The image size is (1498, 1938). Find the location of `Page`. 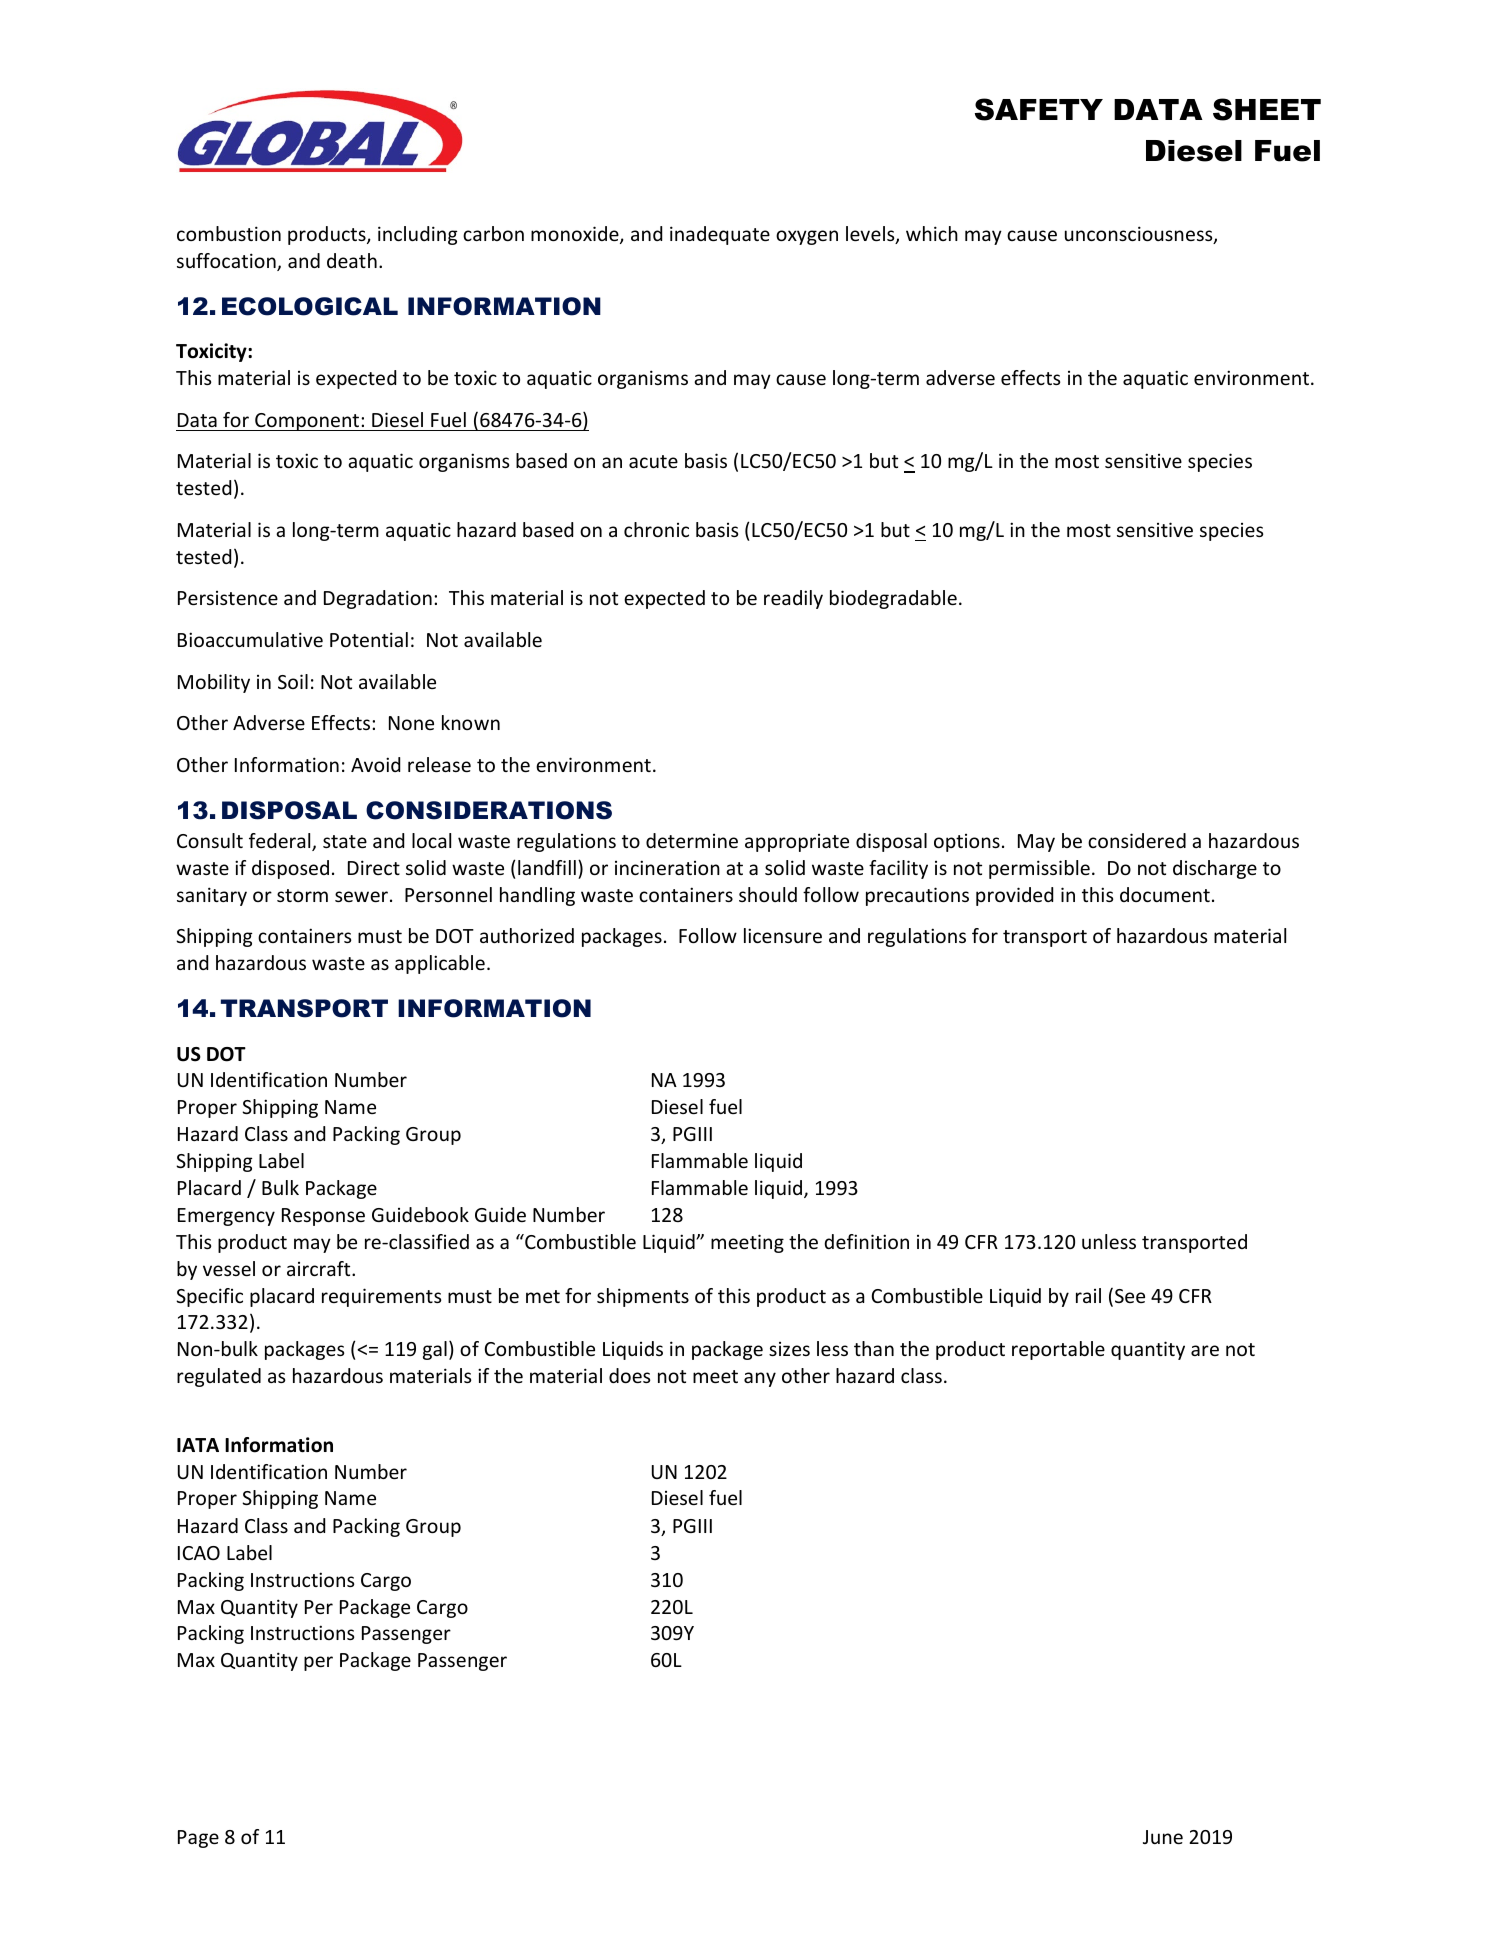

Page is located at coordinates (198, 1839).
